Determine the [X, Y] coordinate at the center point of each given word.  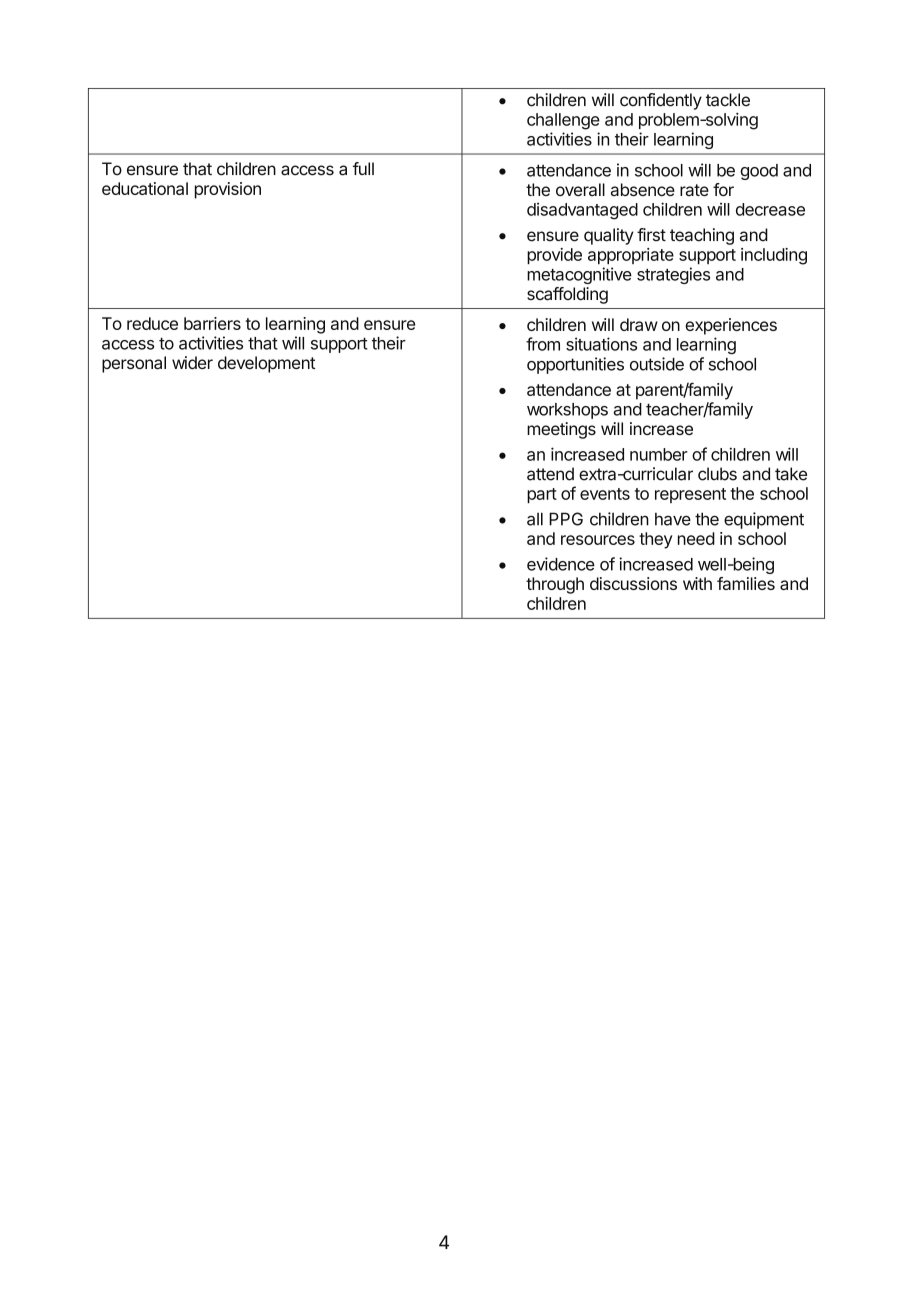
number [659, 454]
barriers [212, 323]
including [774, 256]
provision [228, 190]
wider [192, 362]
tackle [728, 100]
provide [554, 256]
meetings [561, 430]
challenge [563, 121]
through [555, 585]
